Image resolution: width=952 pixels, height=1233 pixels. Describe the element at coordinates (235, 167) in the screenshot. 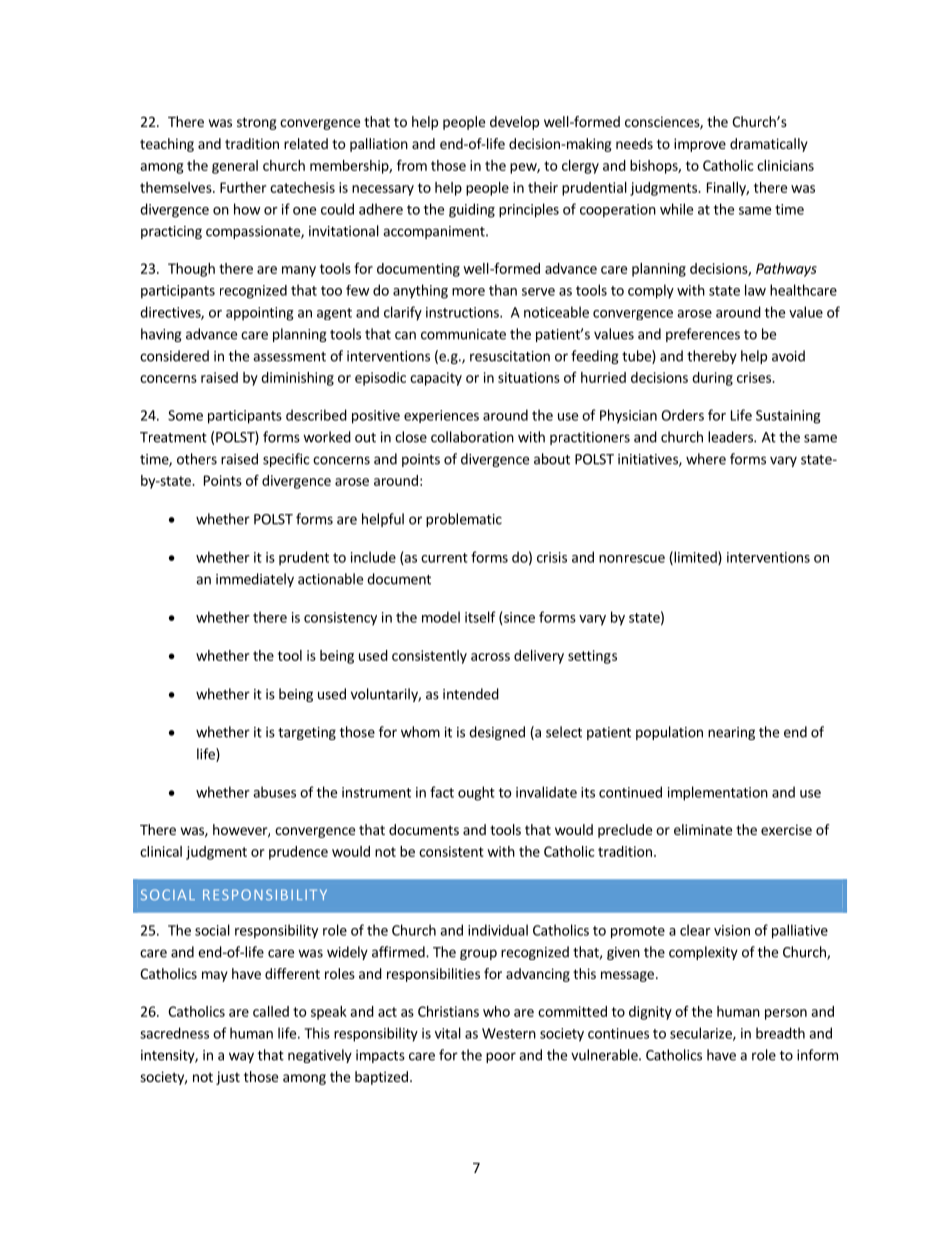

I see `general` at that location.
